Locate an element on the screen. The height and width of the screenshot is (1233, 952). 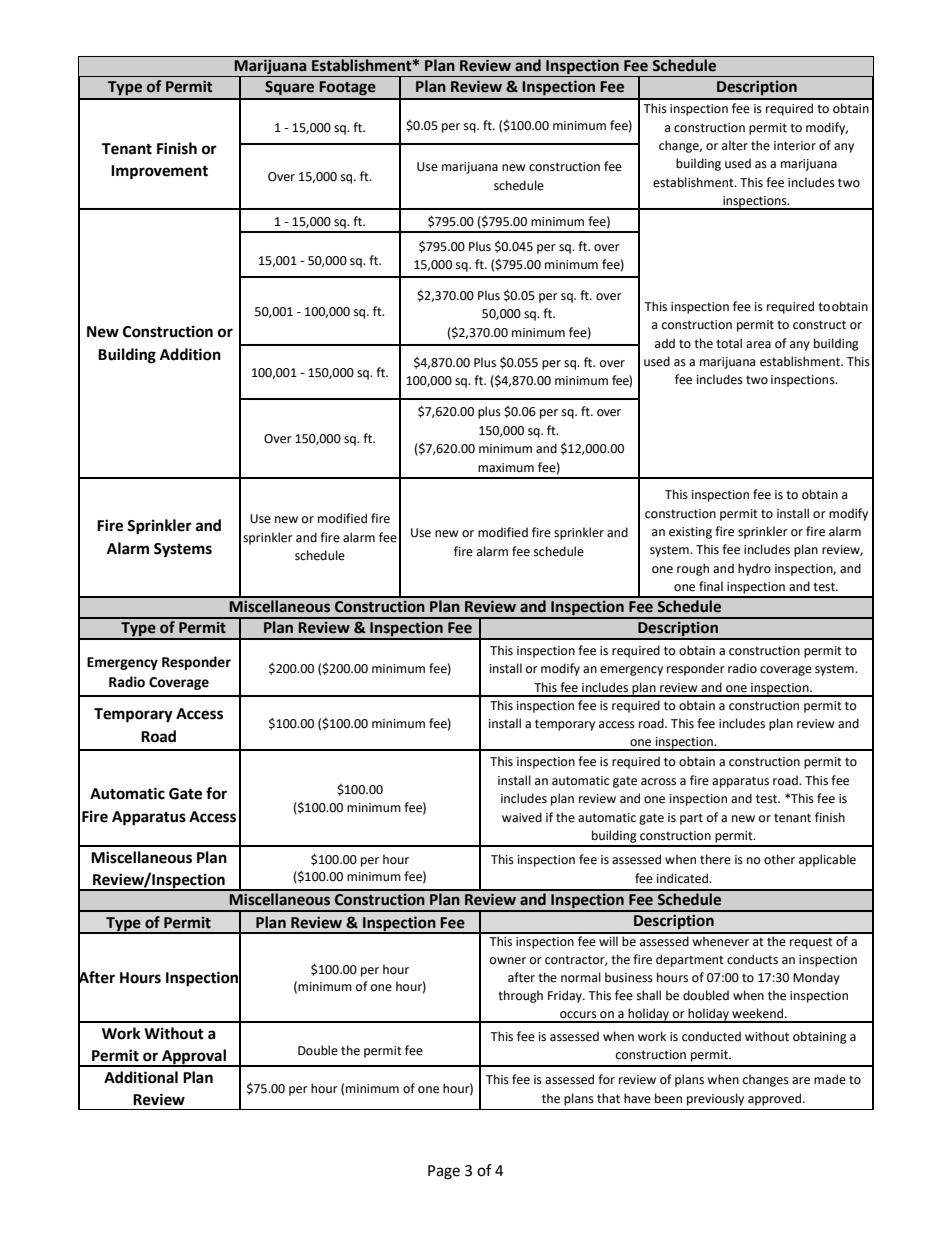
Page is located at coordinates (444, 1172).
